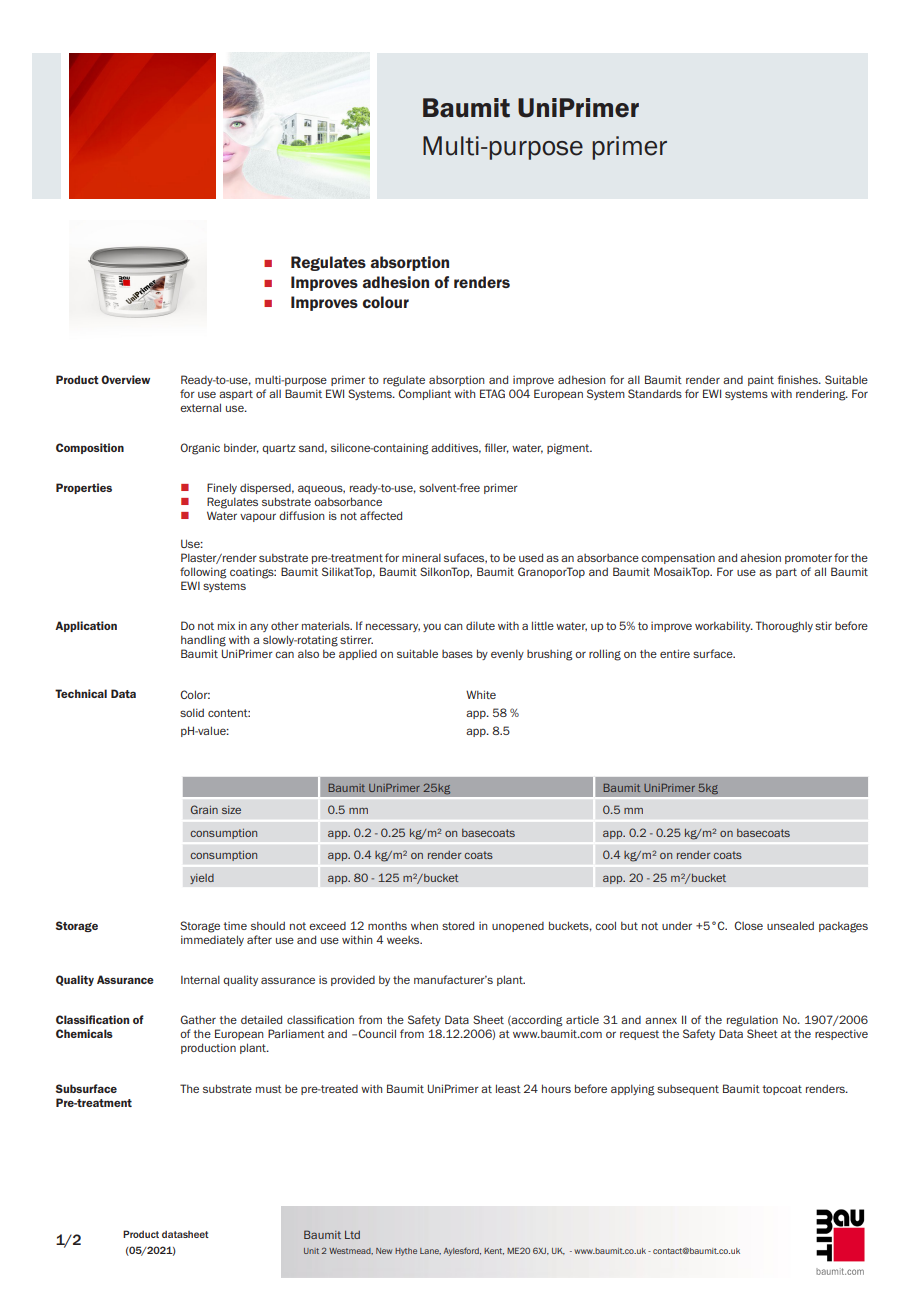 Image resolution: width=924 pixels, height=1308 pixels. I want to click on paint, so click(761, 380).
